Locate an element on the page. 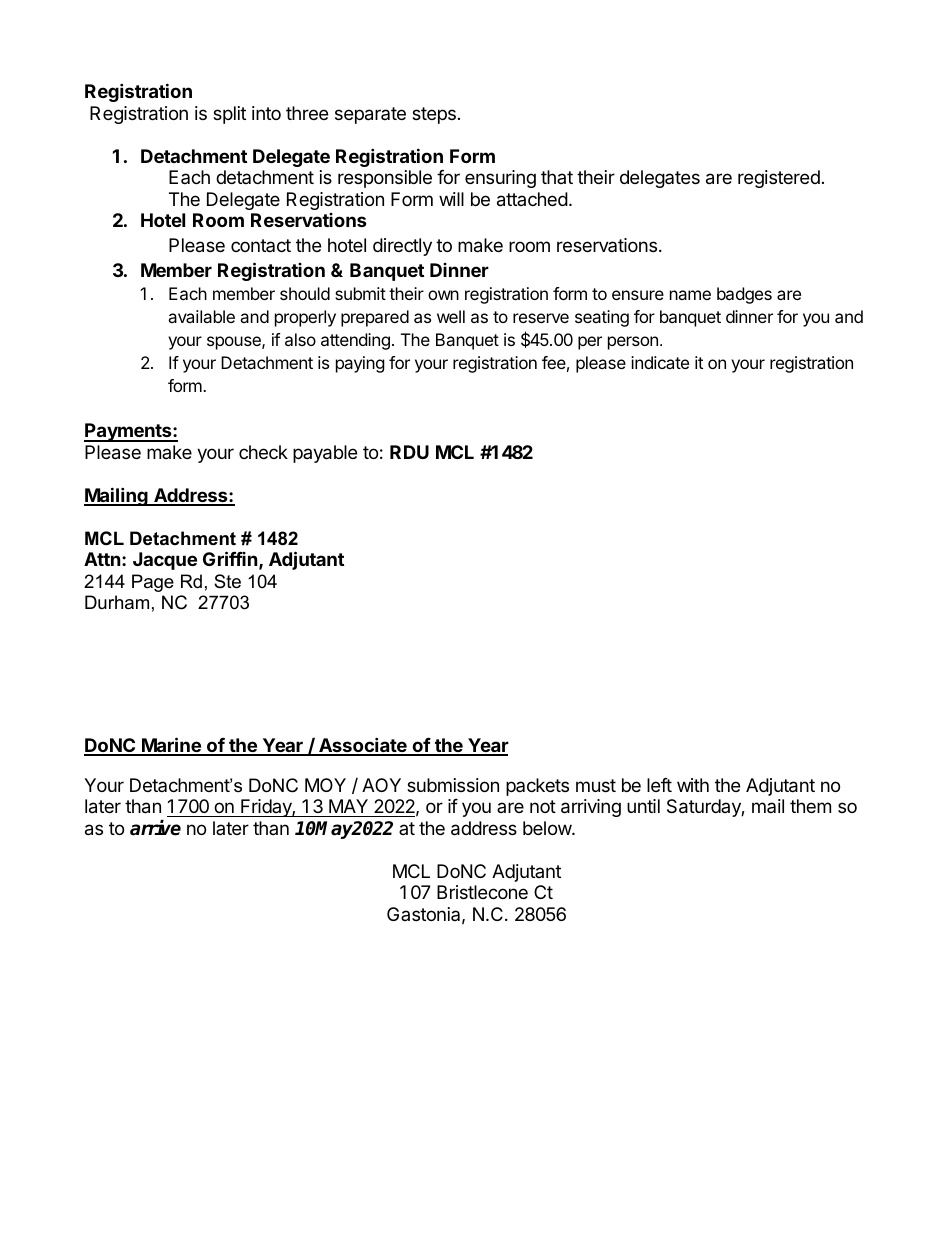 The image size is (952, 1233). indicate is located at coordinates (660, 362).
